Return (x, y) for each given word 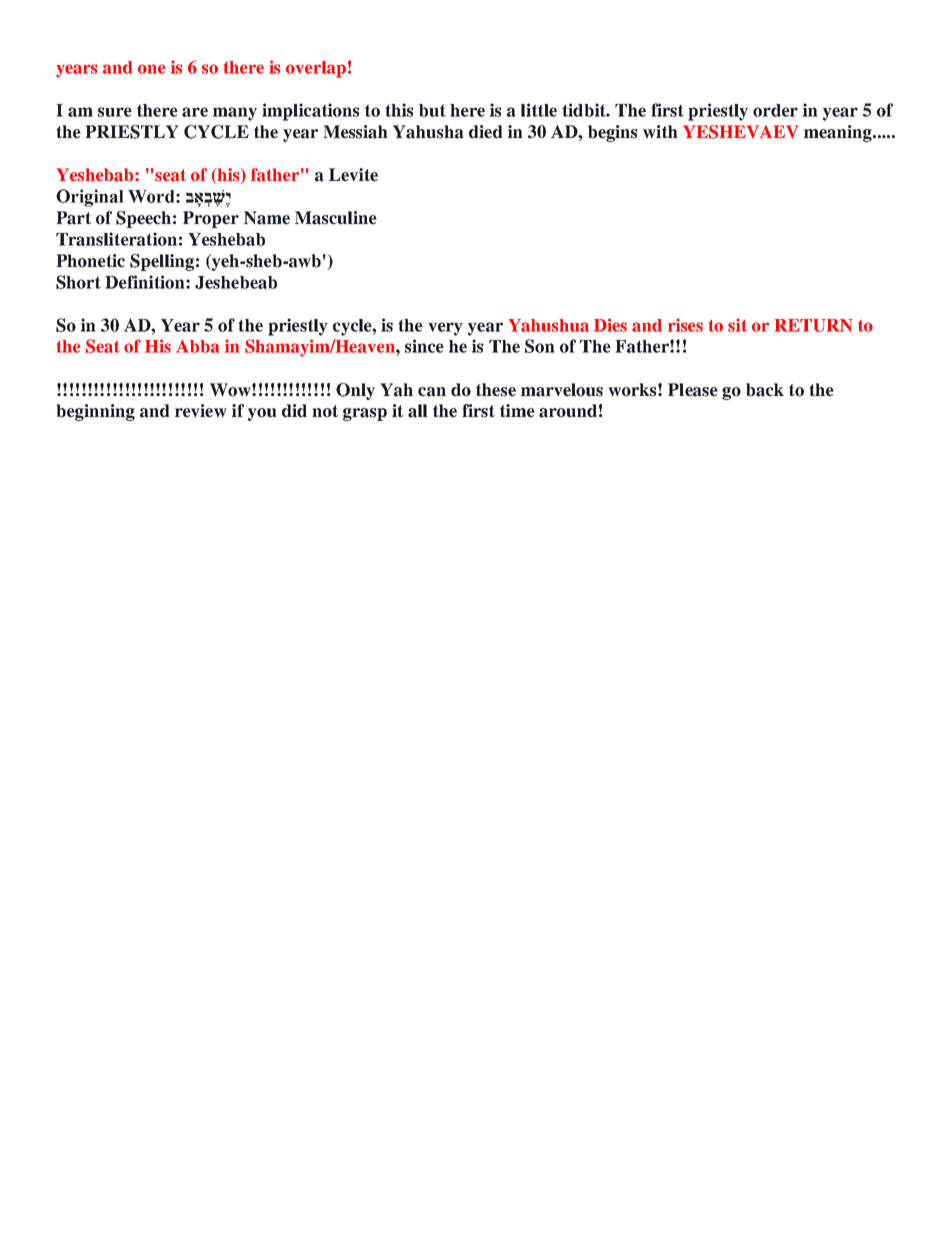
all (418, 411)
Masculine (336, 218)
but (432, 110)
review (201, 411)
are (195, 112)
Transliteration (116, 239)
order (775, 110)
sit (737, 325)
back (765, 390)
